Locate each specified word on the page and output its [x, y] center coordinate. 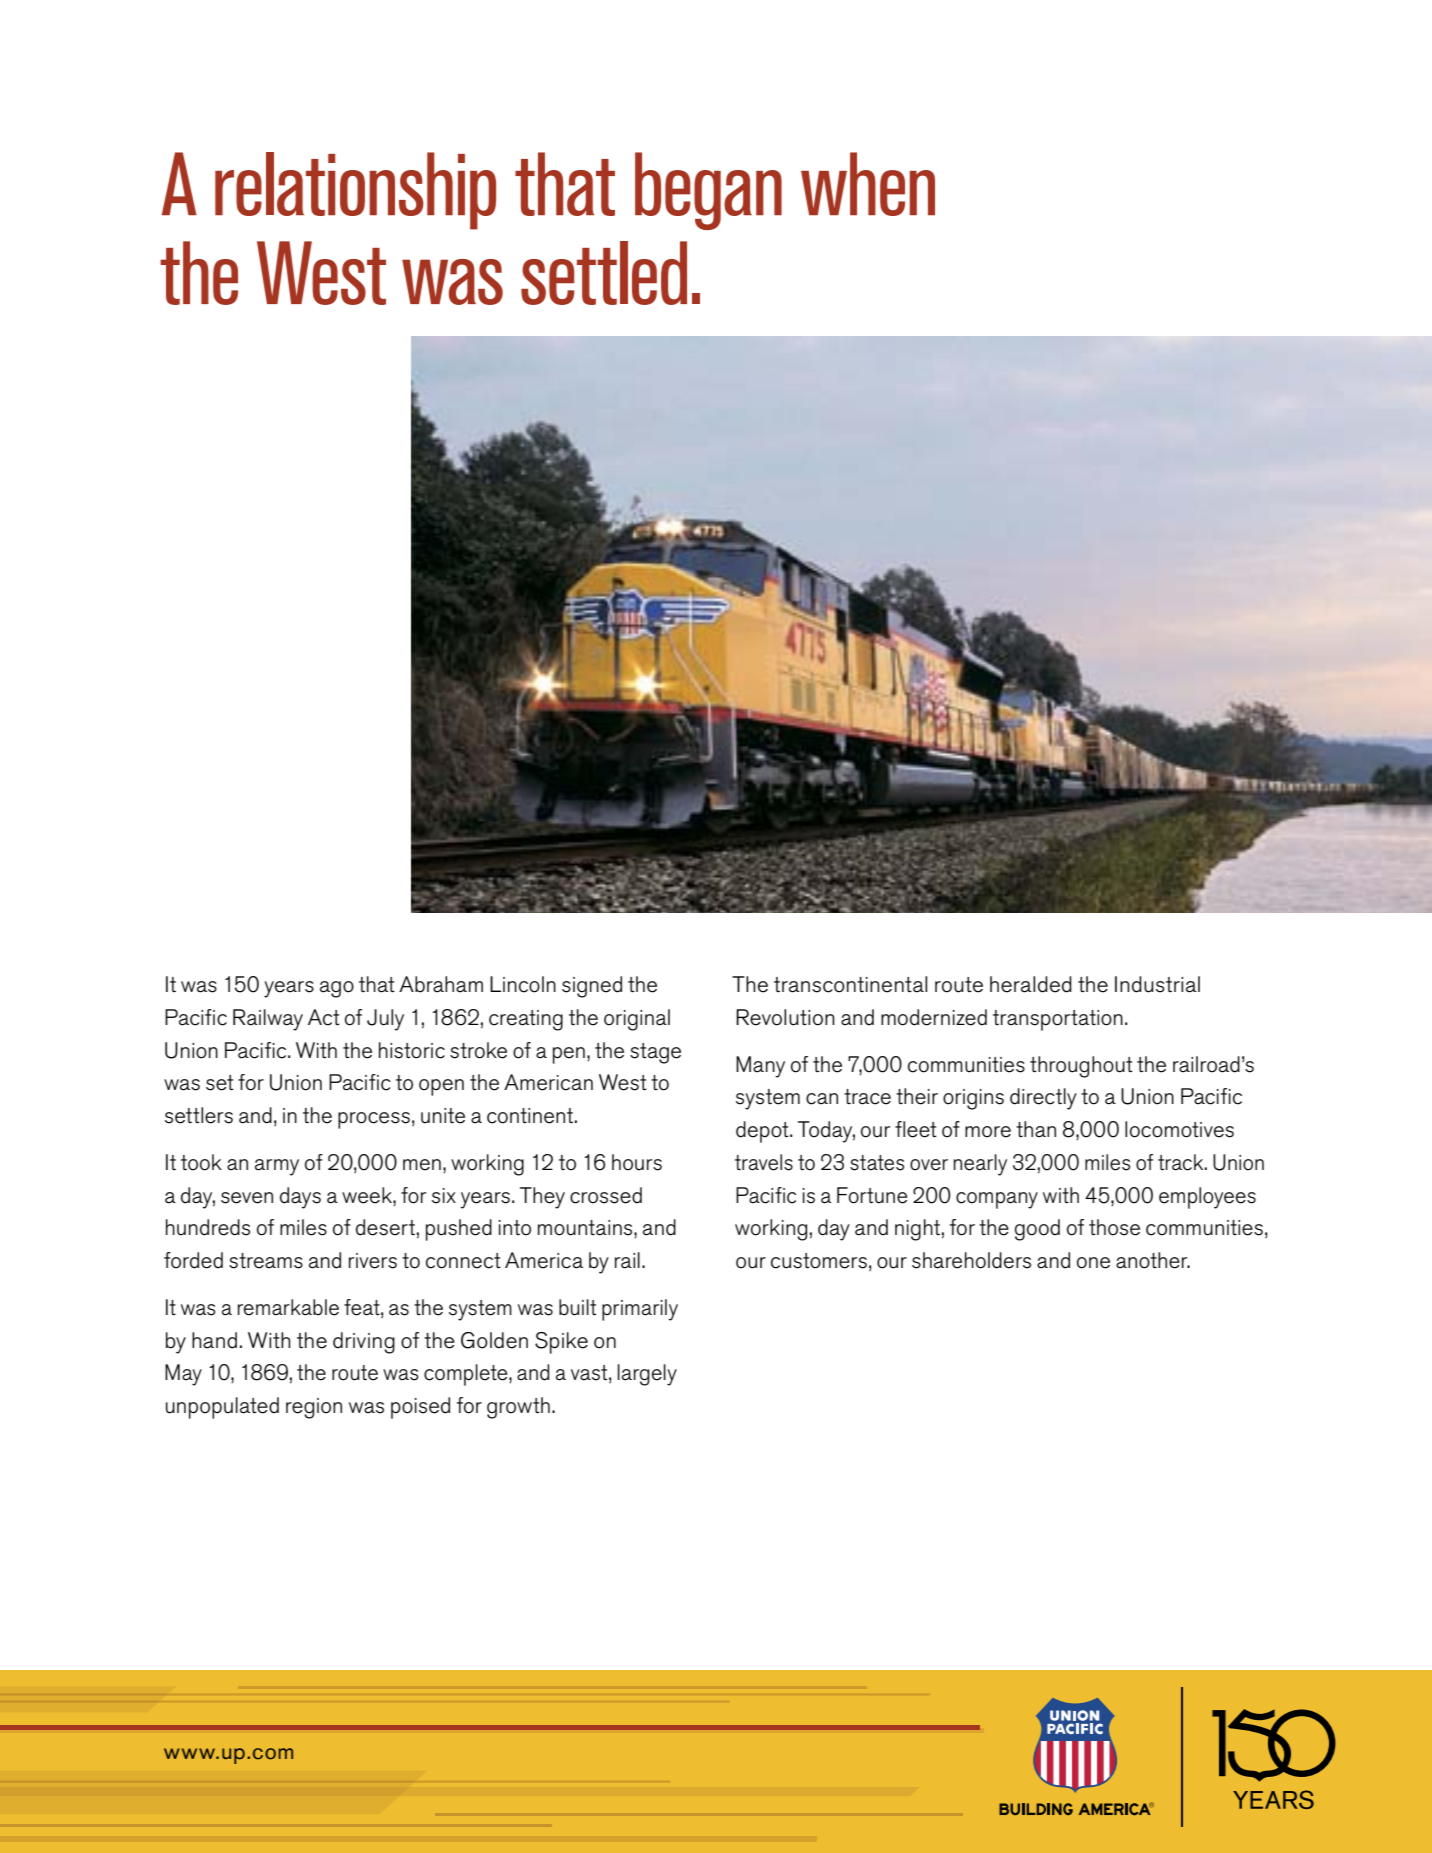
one [1093, 1263]
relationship [355, 191]
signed [592, 987]
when [868, 184]
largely [647, 1375]
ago [337, 989]
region [314, 1408]
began [708, 191]
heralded [1031, 984]
